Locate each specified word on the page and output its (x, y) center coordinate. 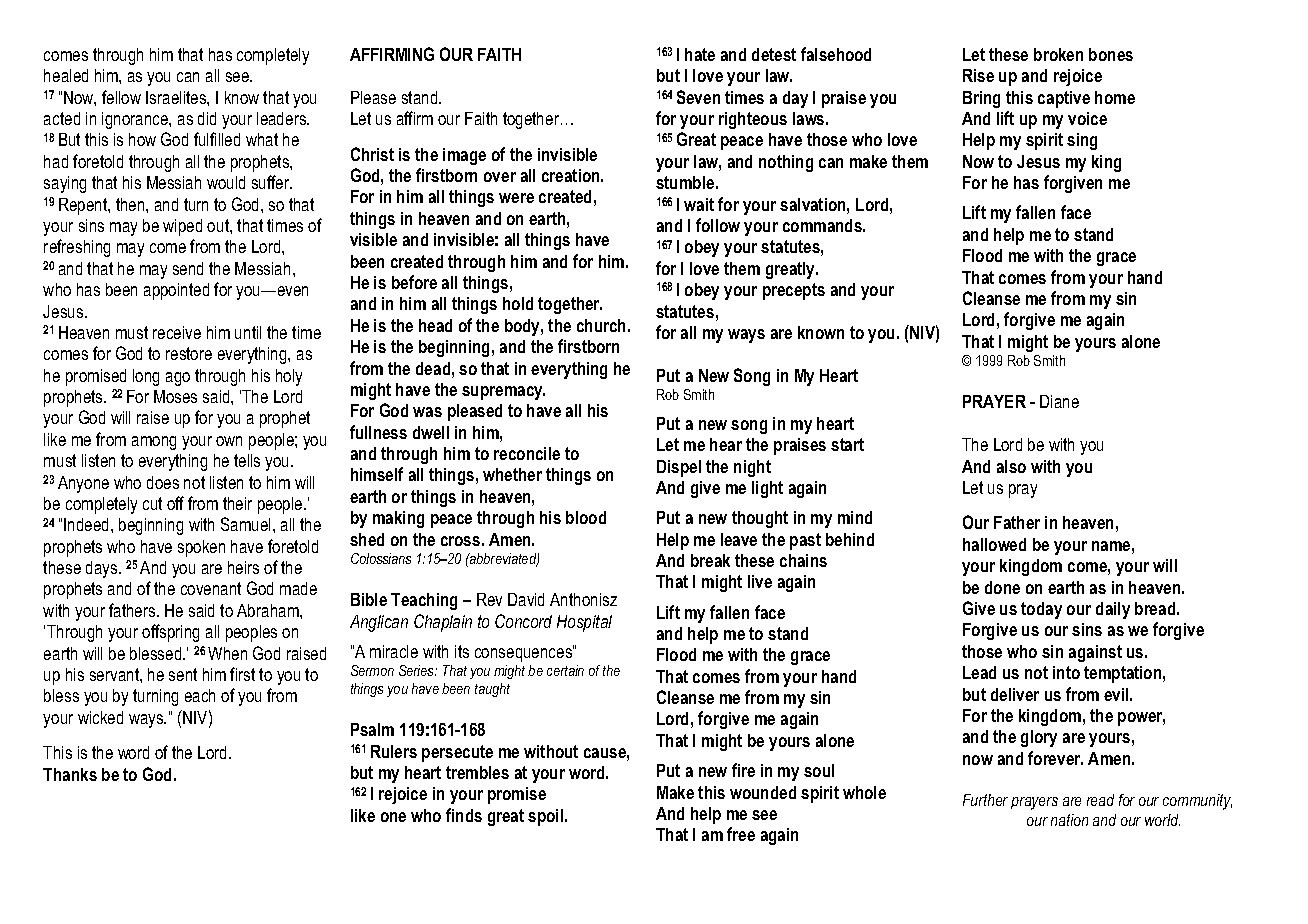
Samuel (247, 524)
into (1066, 672)
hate (700, 54)
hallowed (994, 544)
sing (1082, 141)
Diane (1059, 401)
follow (718, 225)
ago (178, 379)
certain (565, 670)
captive (1064, 99)
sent (183, 674)
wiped (182, 227)
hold (518, 303)
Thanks (70, 774)
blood (586, 517)
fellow (121, 97)
